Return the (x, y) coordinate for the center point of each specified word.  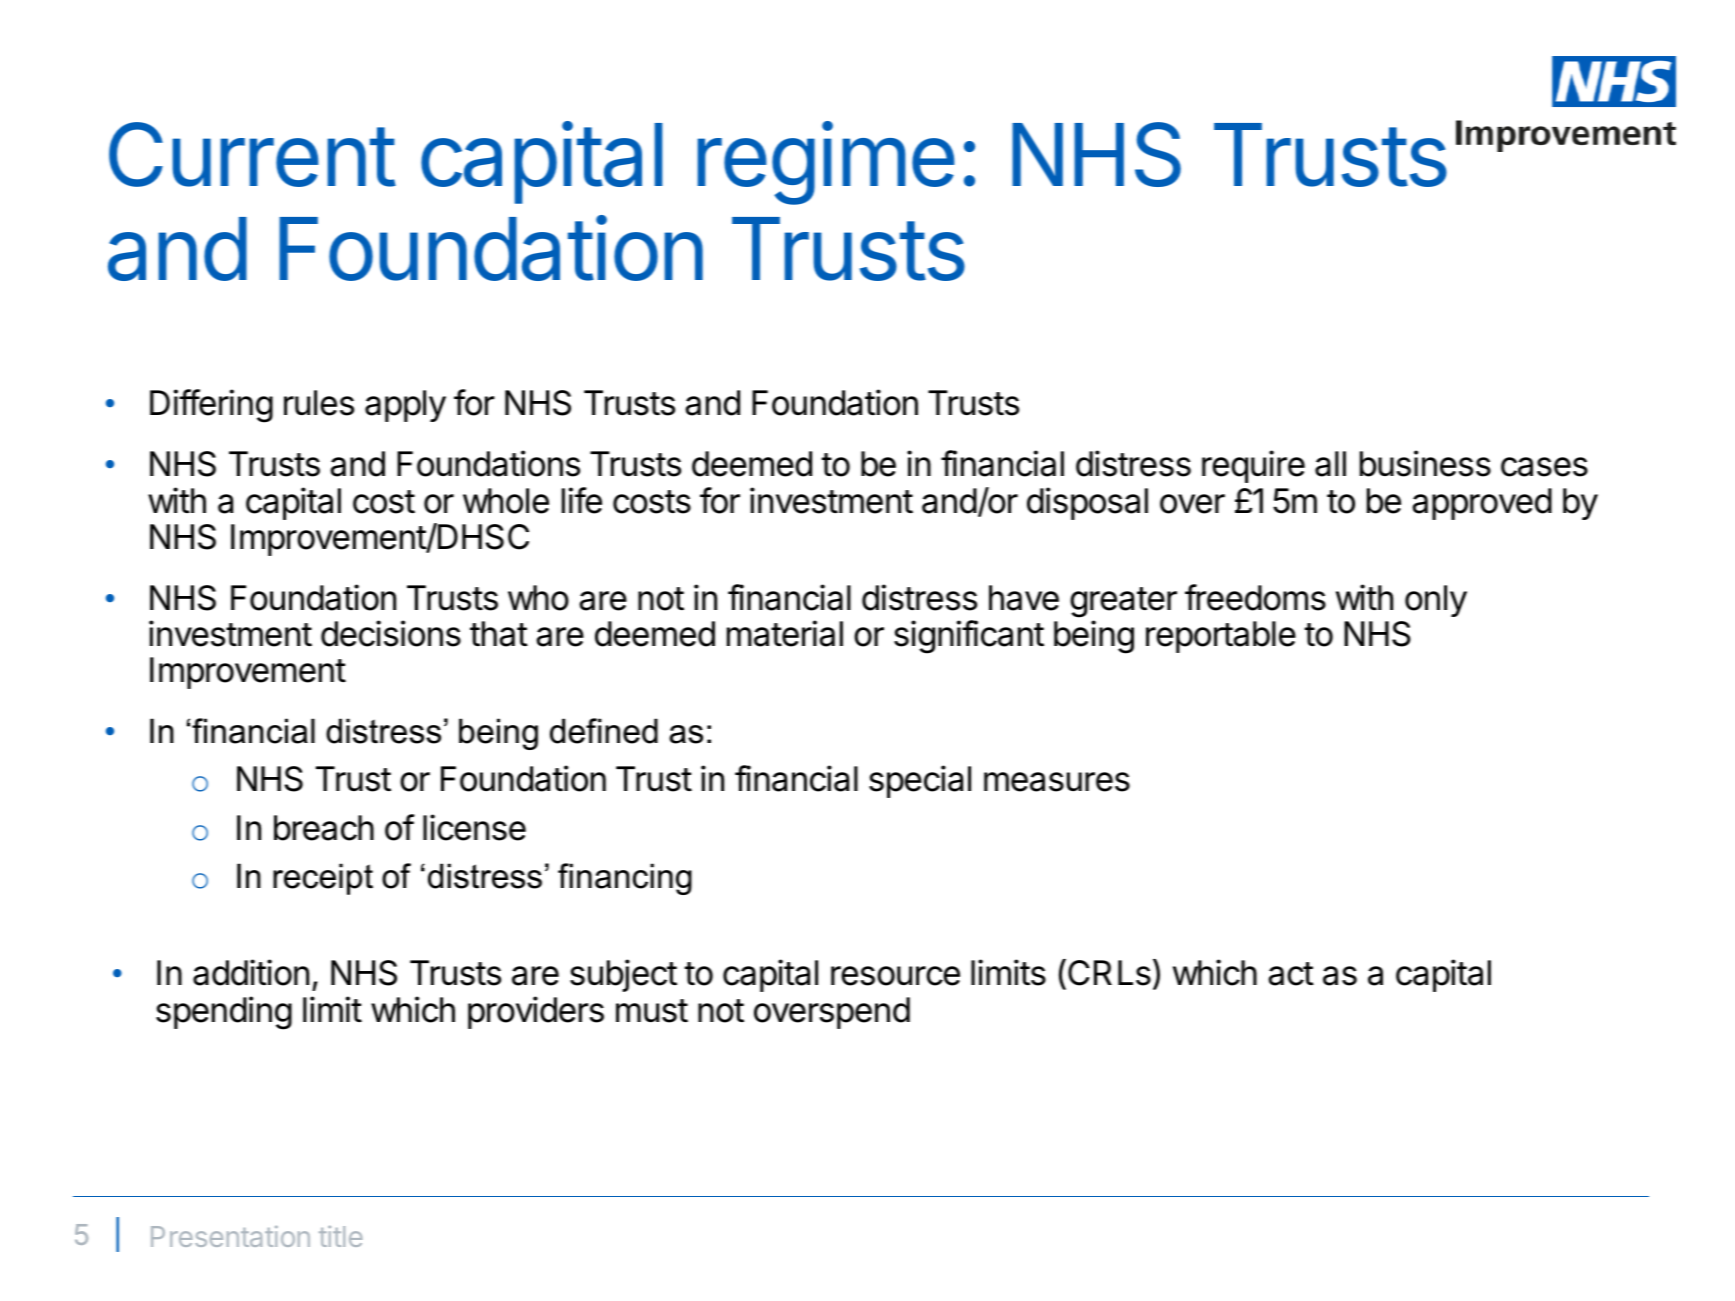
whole (506, 501)
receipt (323, 879)
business (1425, 463)
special (920, 781)
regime (826, 163)
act (1291, 974)
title (341, 1236)
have (1024, 598)
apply (405, 406)
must (652, 1011)
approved (1482, 504)
